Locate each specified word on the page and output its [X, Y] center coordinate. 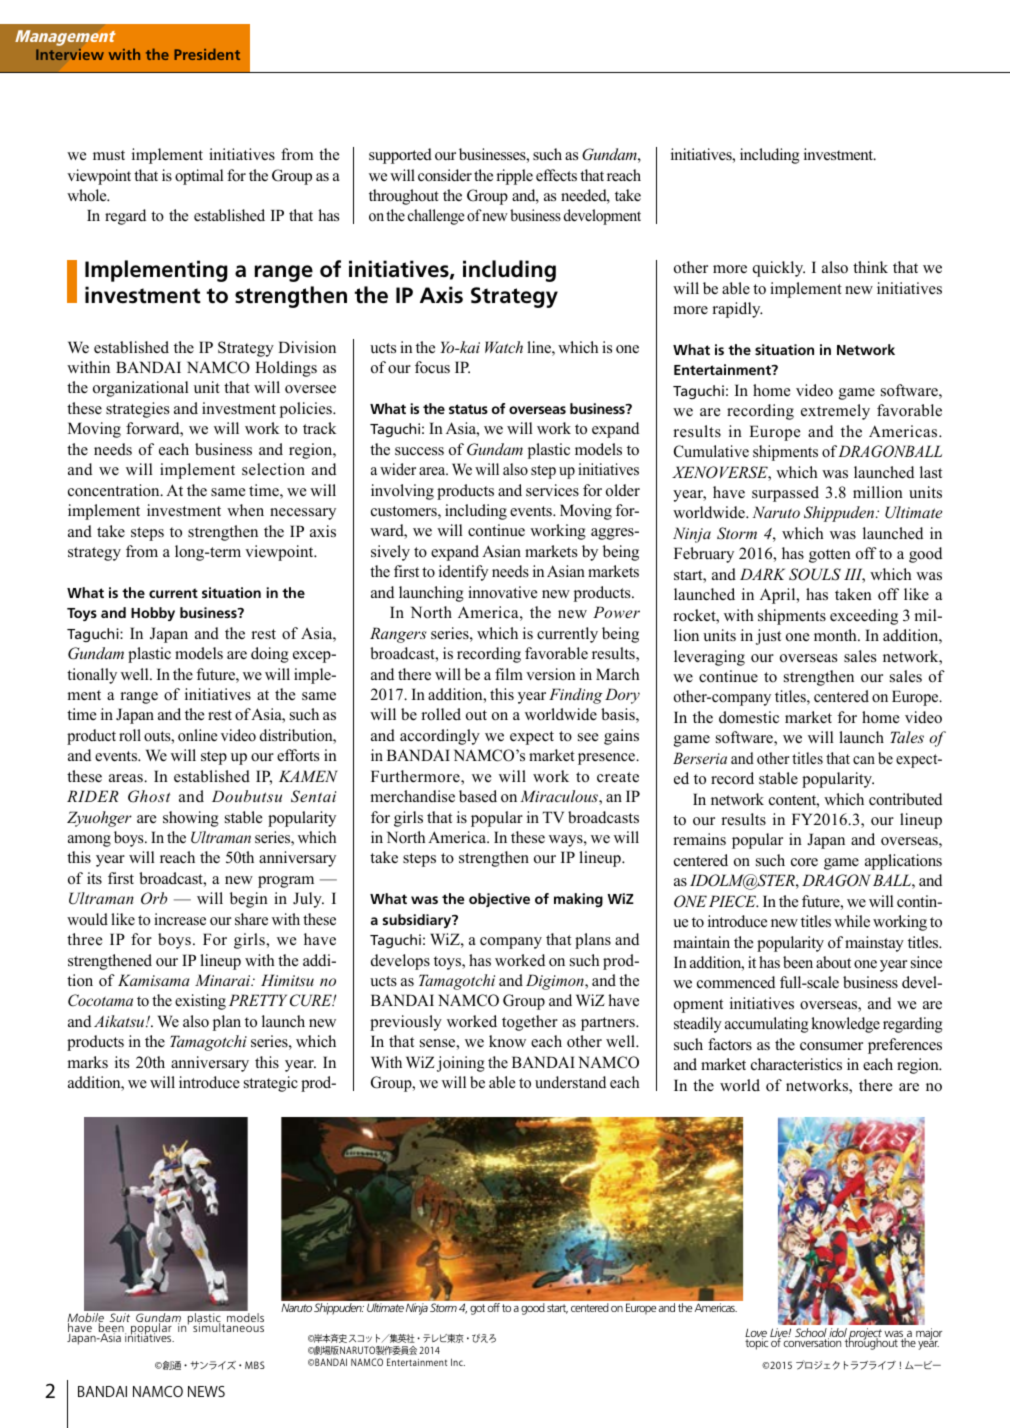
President [207, 54]
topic [756, 1343]
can [864, 760]
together [530, 1023]
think [870, 267]
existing [200, 1002]
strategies [137, 410]
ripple [514, 177]
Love [756, 1334]
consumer [831, 1046]
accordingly [440, 737]
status [468, 409]
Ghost [149, 796]
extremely [835, 412]
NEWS [206, 1391]
